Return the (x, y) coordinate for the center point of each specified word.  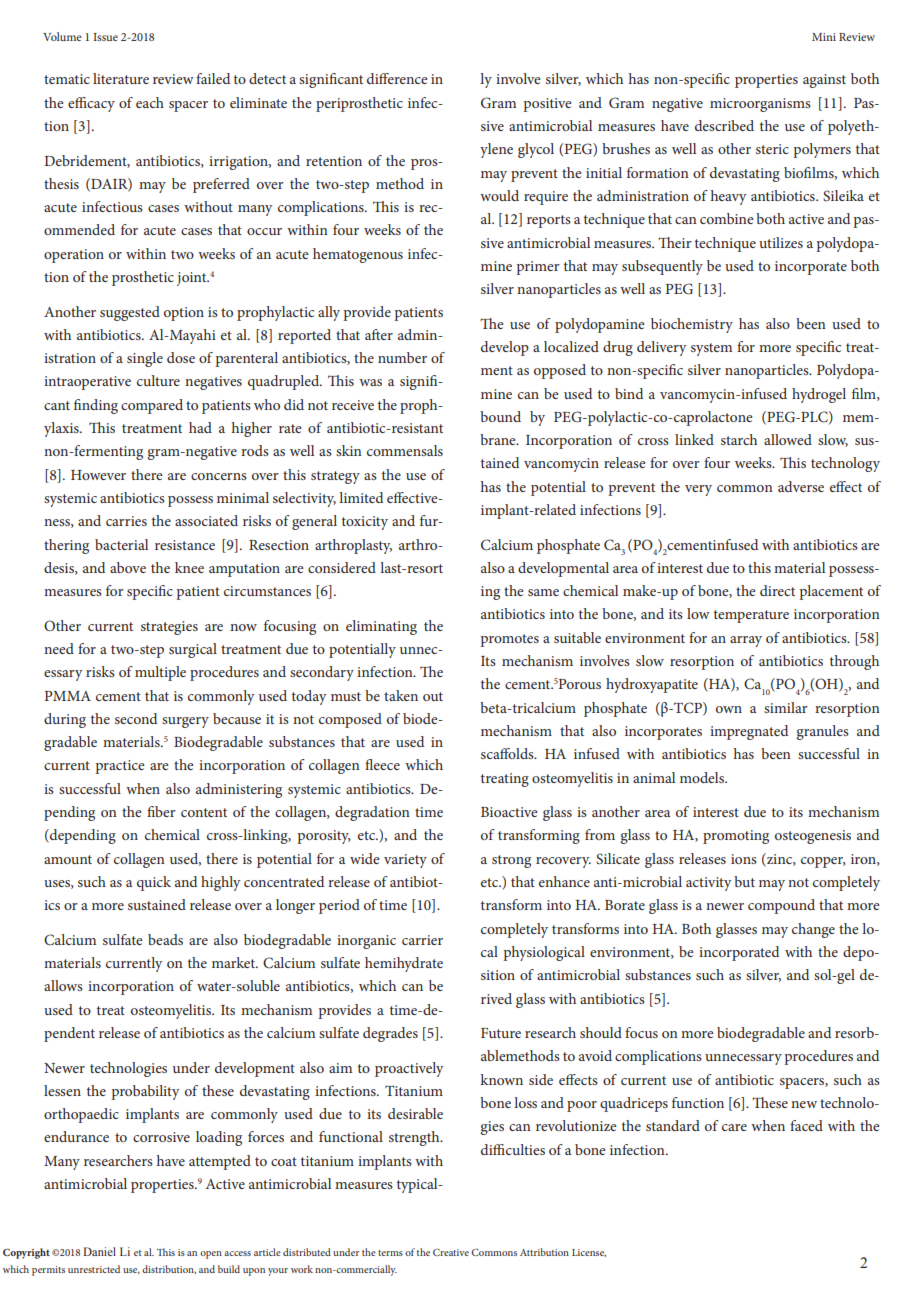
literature (121, 78)
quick (154, 883)
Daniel (99, 1251)
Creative (451, 1252)
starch (739, 439)
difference (397, 78)
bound (500, 416)
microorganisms (760, 105)
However (98, 475)
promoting (736, 837)
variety (405, 861)
